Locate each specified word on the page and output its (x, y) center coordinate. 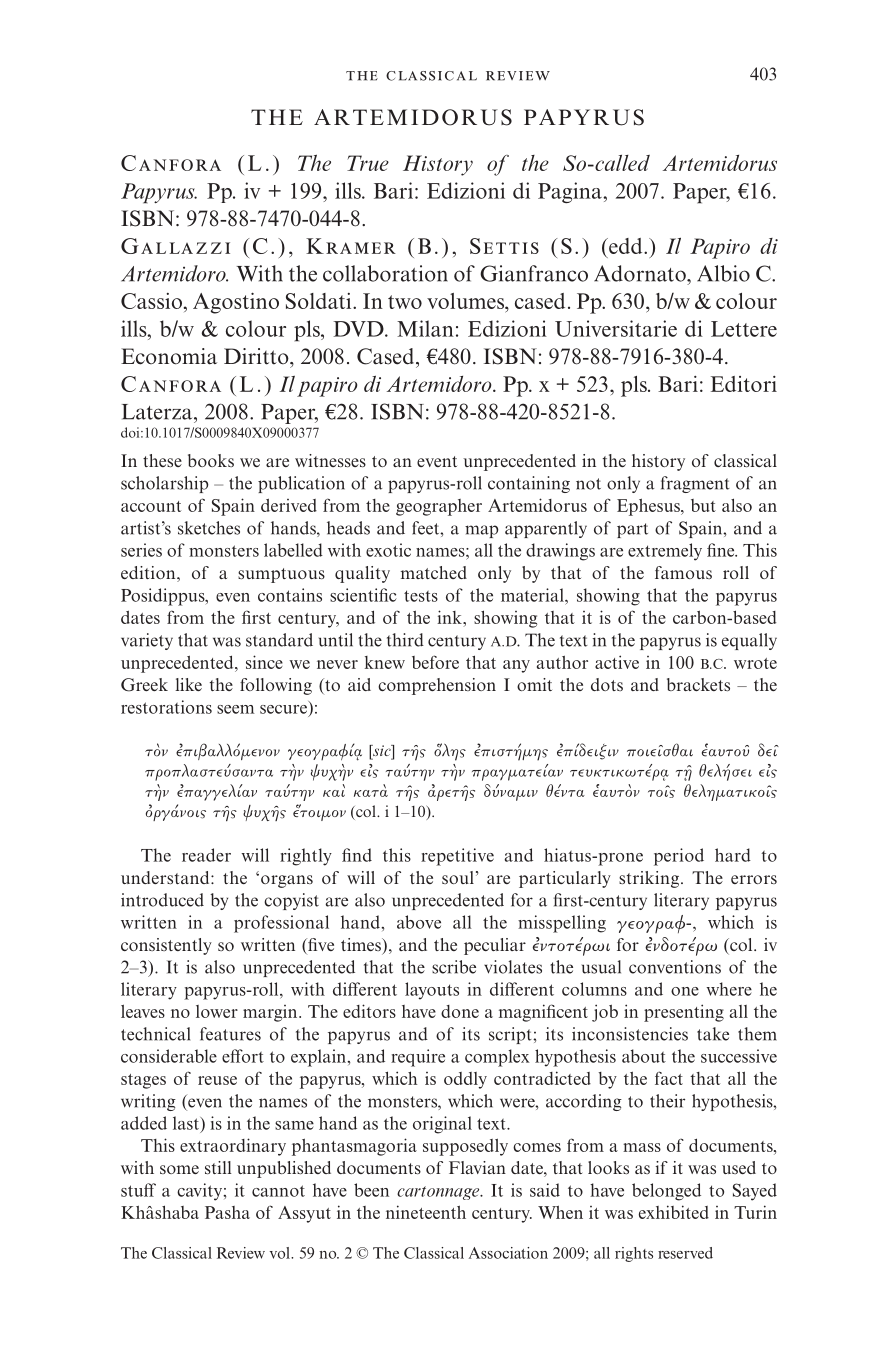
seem (236, 709)
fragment (695, 484)
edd (626, 246)
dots (607, 684)
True (368, 163)
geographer (439, 507)
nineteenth (426, 1212)
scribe (454, 967)
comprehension (437, 686)
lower (217, 1011)
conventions (675, 967)
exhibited (674, 1212)
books (211, 460)
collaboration (385, 273)
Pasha (227, 1212)
